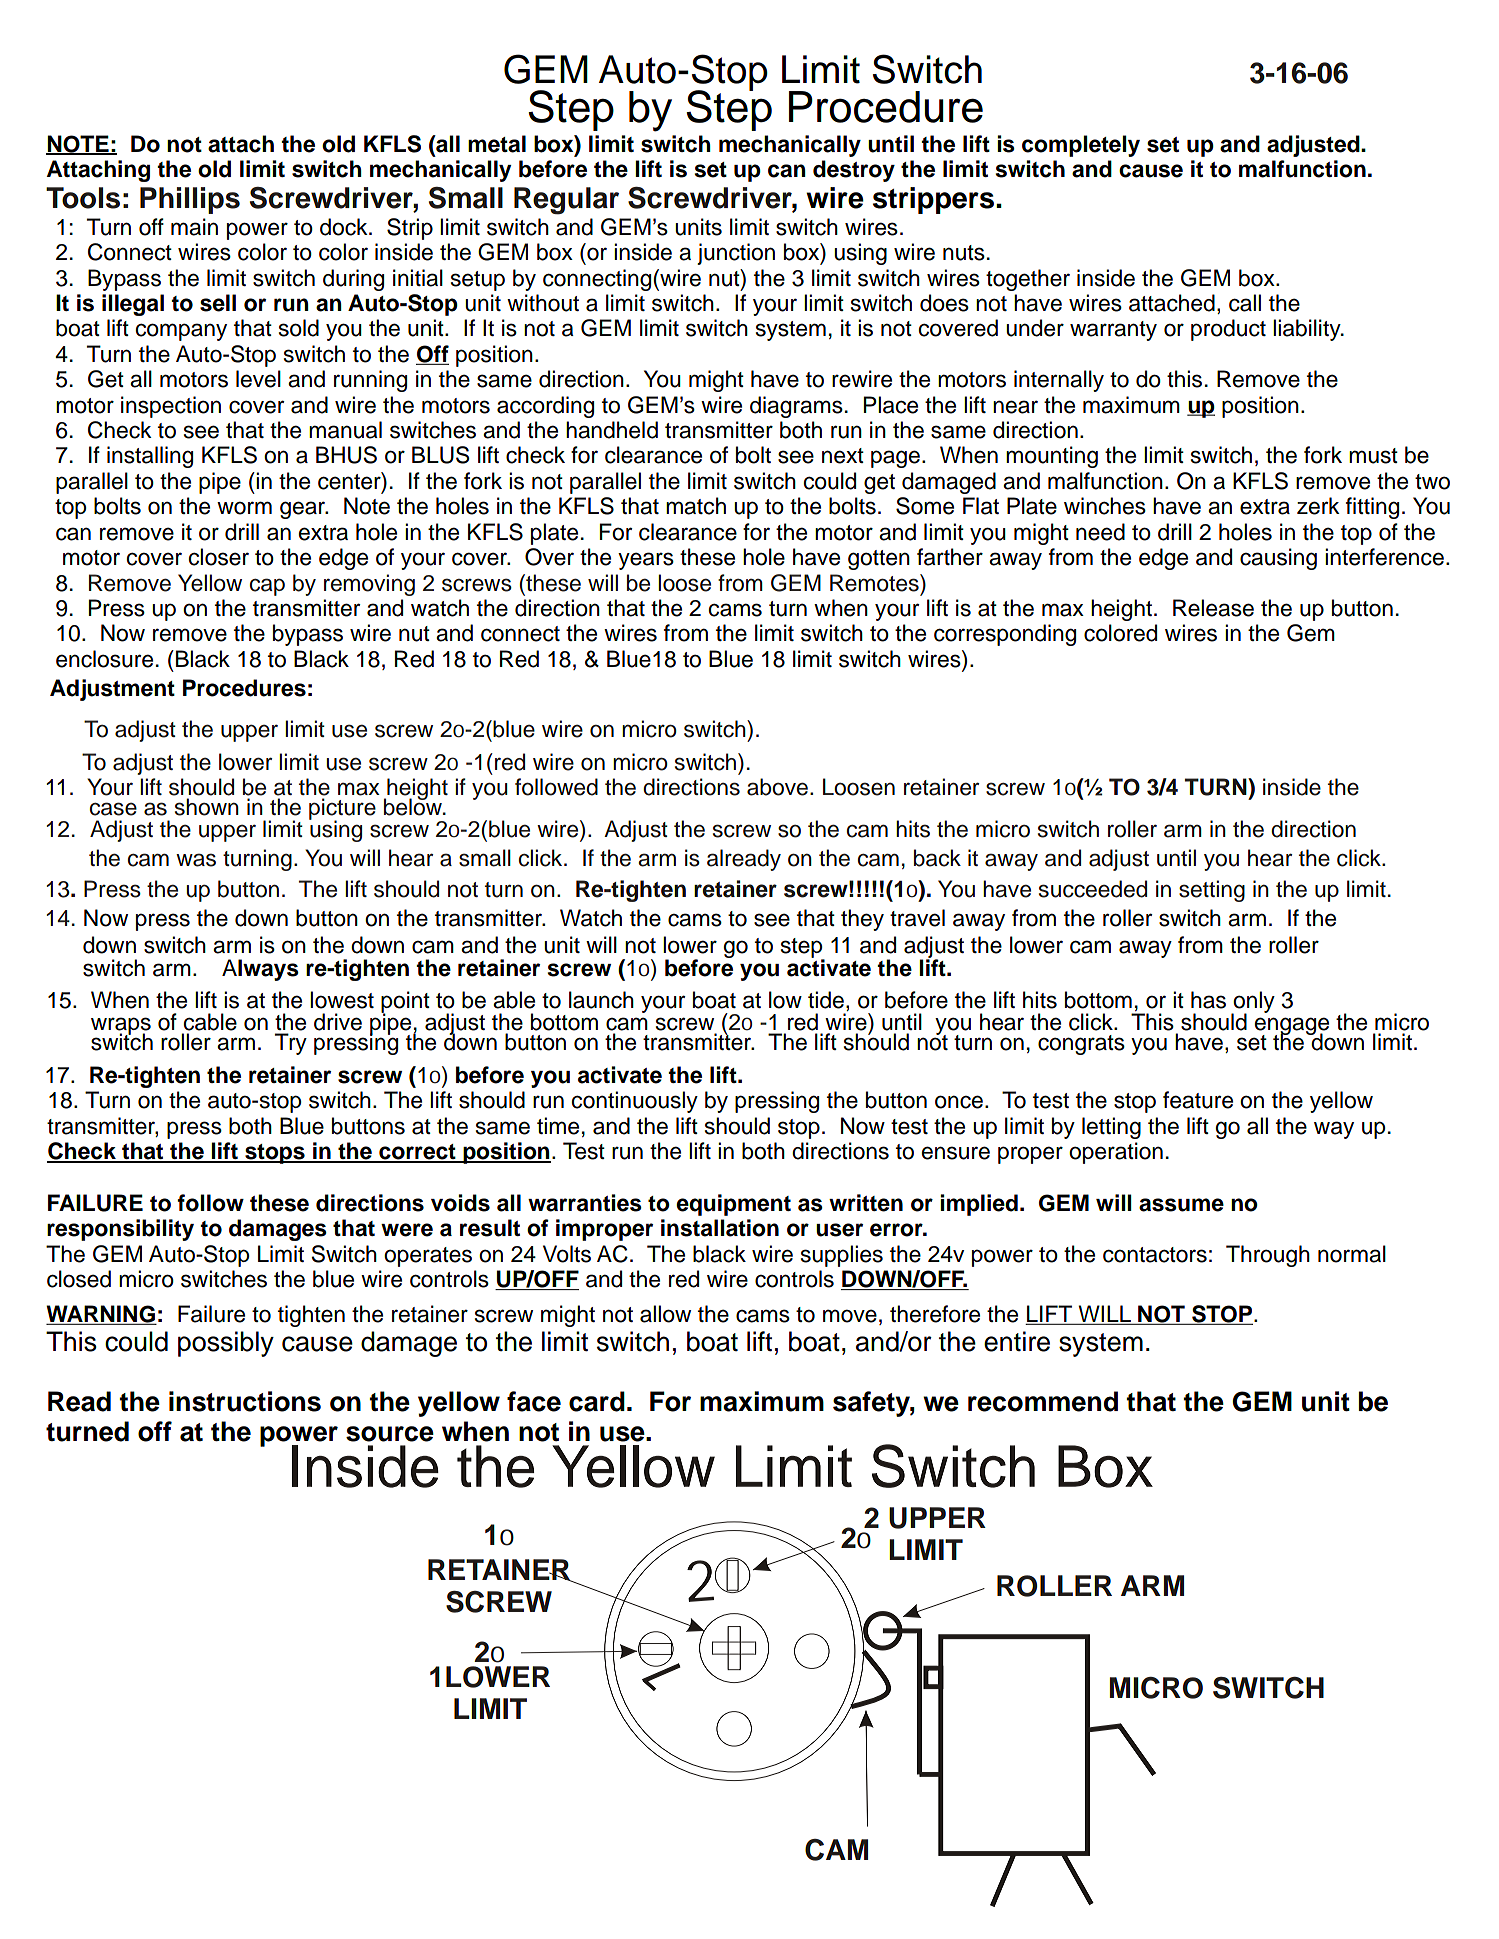 The width and height of the screenshot is (1499, 1939). I want to click on shown, so click(207, 807).
